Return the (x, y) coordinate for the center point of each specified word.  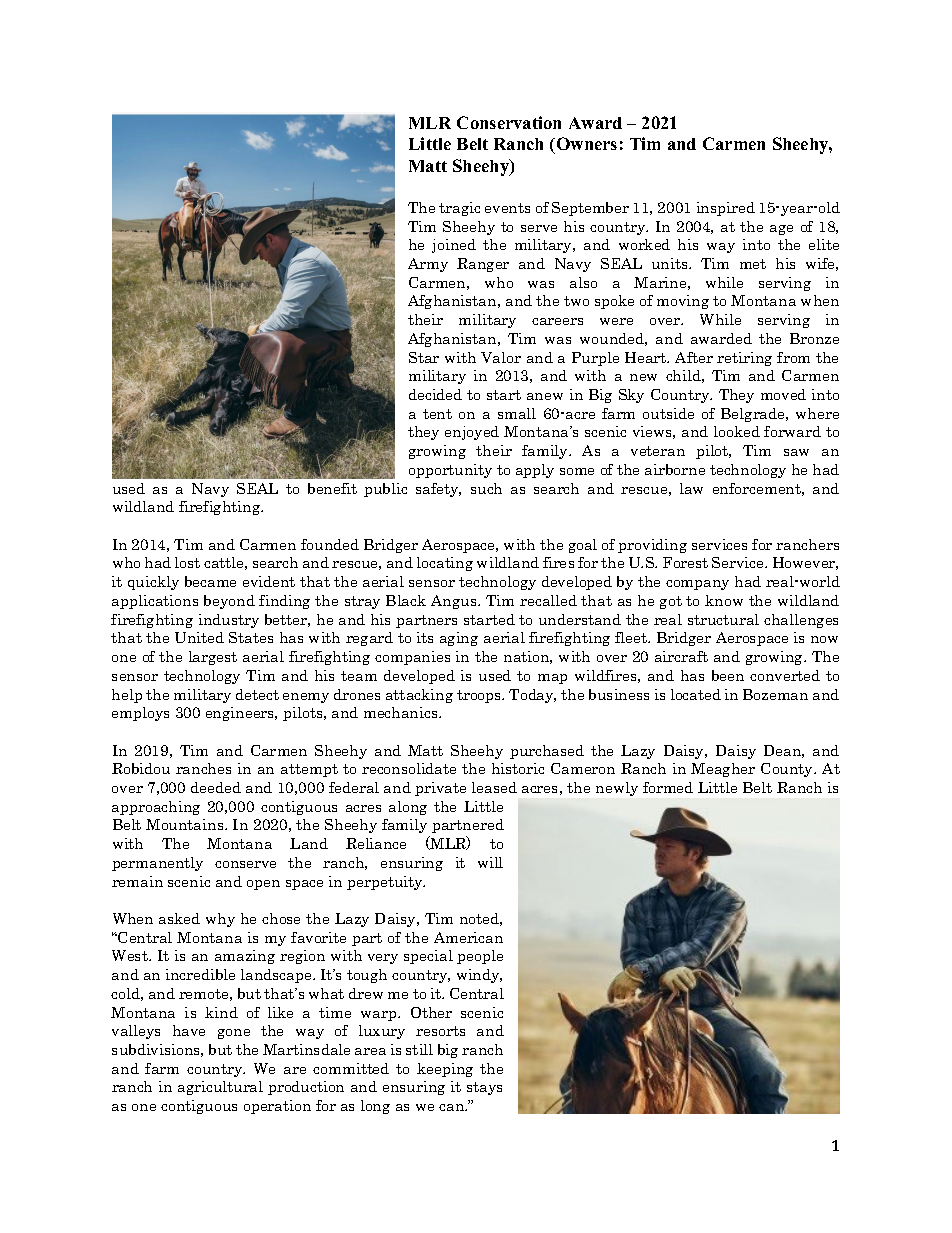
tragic (459, 209)
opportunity (450, 471)
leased (494, 787)
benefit (332, 488)
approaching (156, 808)
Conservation (509, 122)
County (788, 770)
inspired (726, 209)
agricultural (220, 1088)
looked (737, 431)
